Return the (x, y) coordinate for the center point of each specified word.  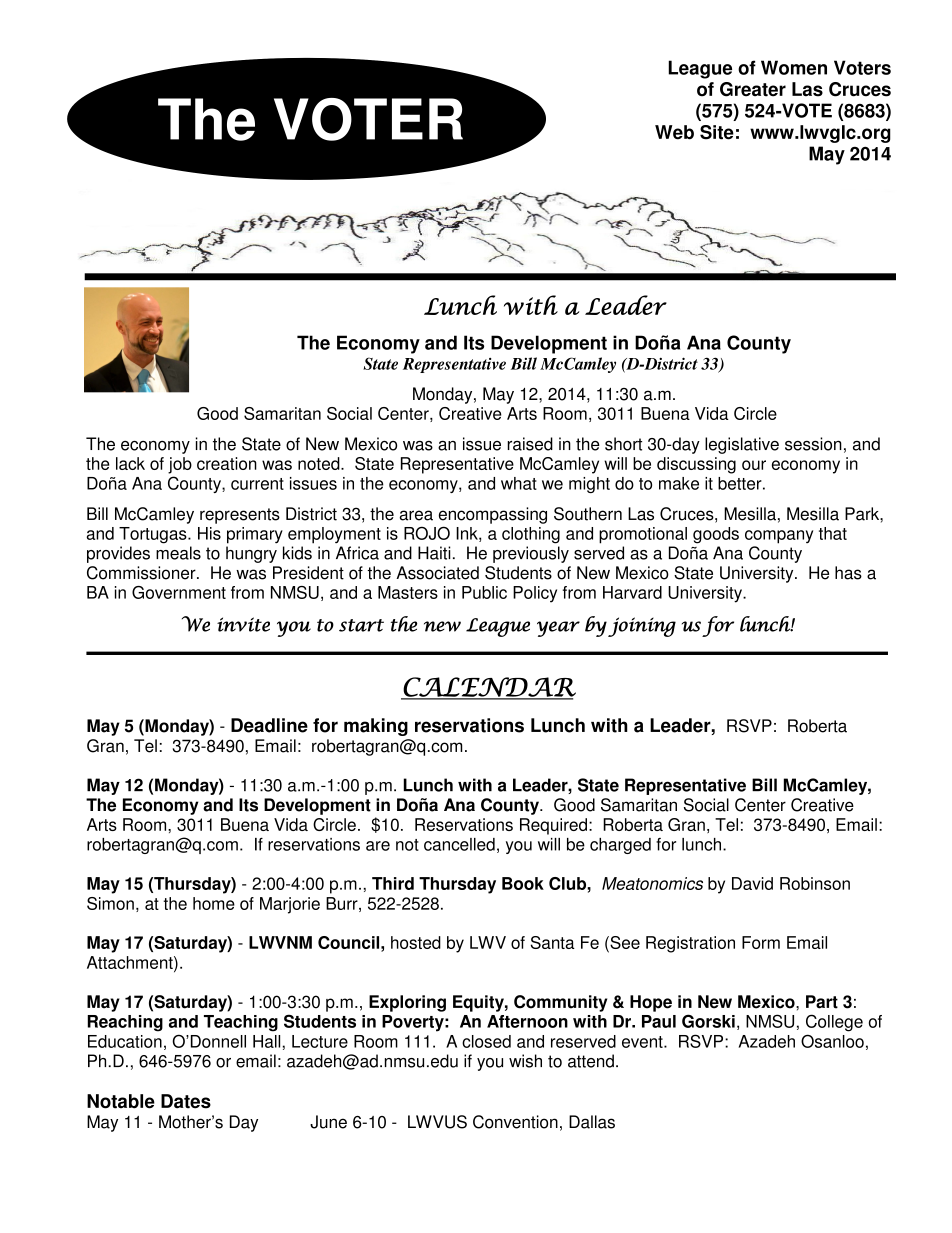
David (752, 883)
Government (179, 592)
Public (484, 592)
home (214, 903)
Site (717, 132)
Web (674, 132)
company (779, 537)
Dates (186, 1101)
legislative (742, 445)
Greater (753, 89)
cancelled (459, 844)
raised (530, 444)
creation (227, 463)
